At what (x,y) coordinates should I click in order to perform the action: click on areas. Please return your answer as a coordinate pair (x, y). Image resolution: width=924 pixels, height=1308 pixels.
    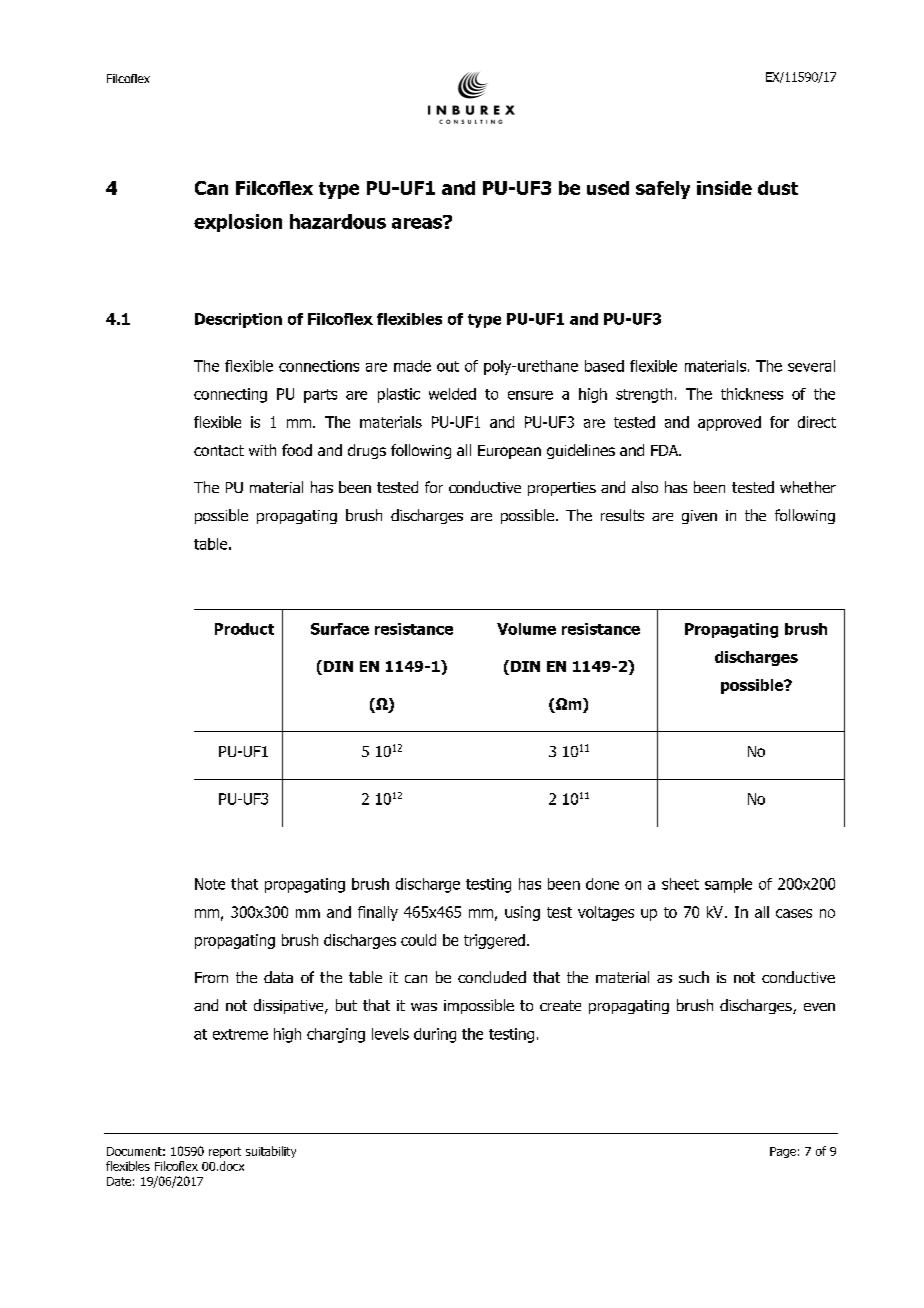
    Looking at the image, I should click on (418, 222).
